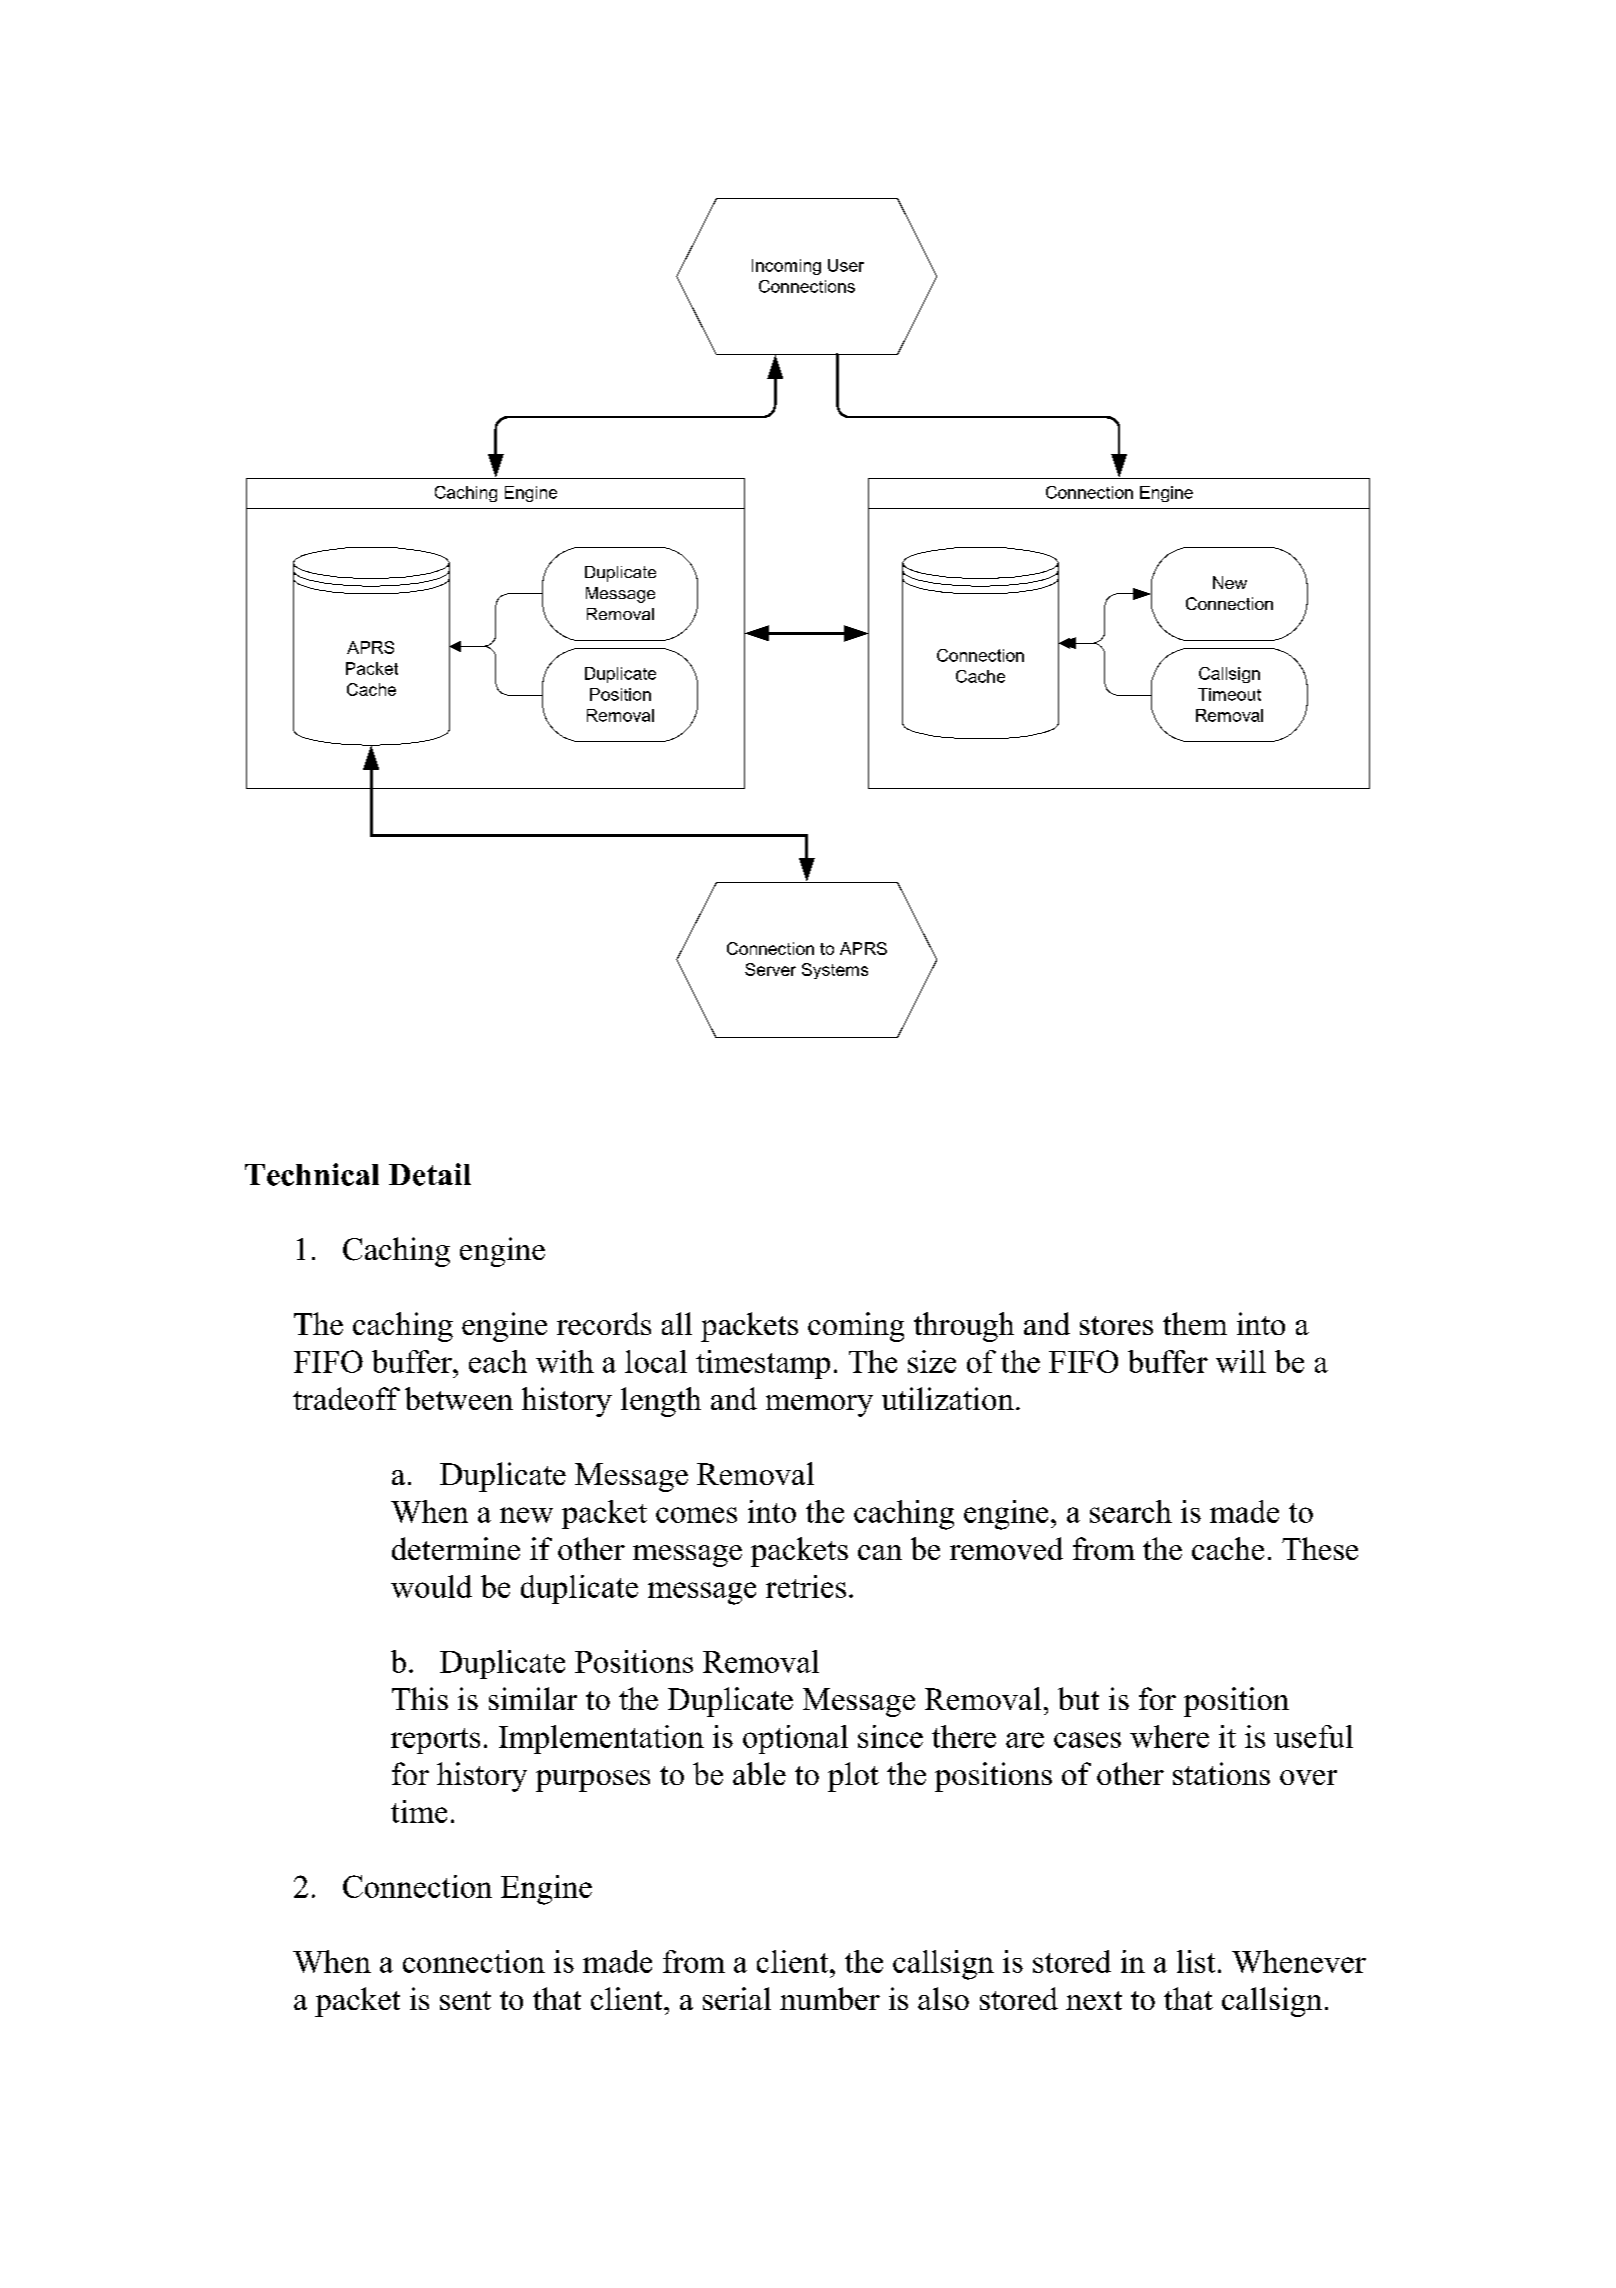 The image size is (1616, 2288). Describe the element at coordinates (456, 1548) in the screenshot. I see `determine` at that location.
